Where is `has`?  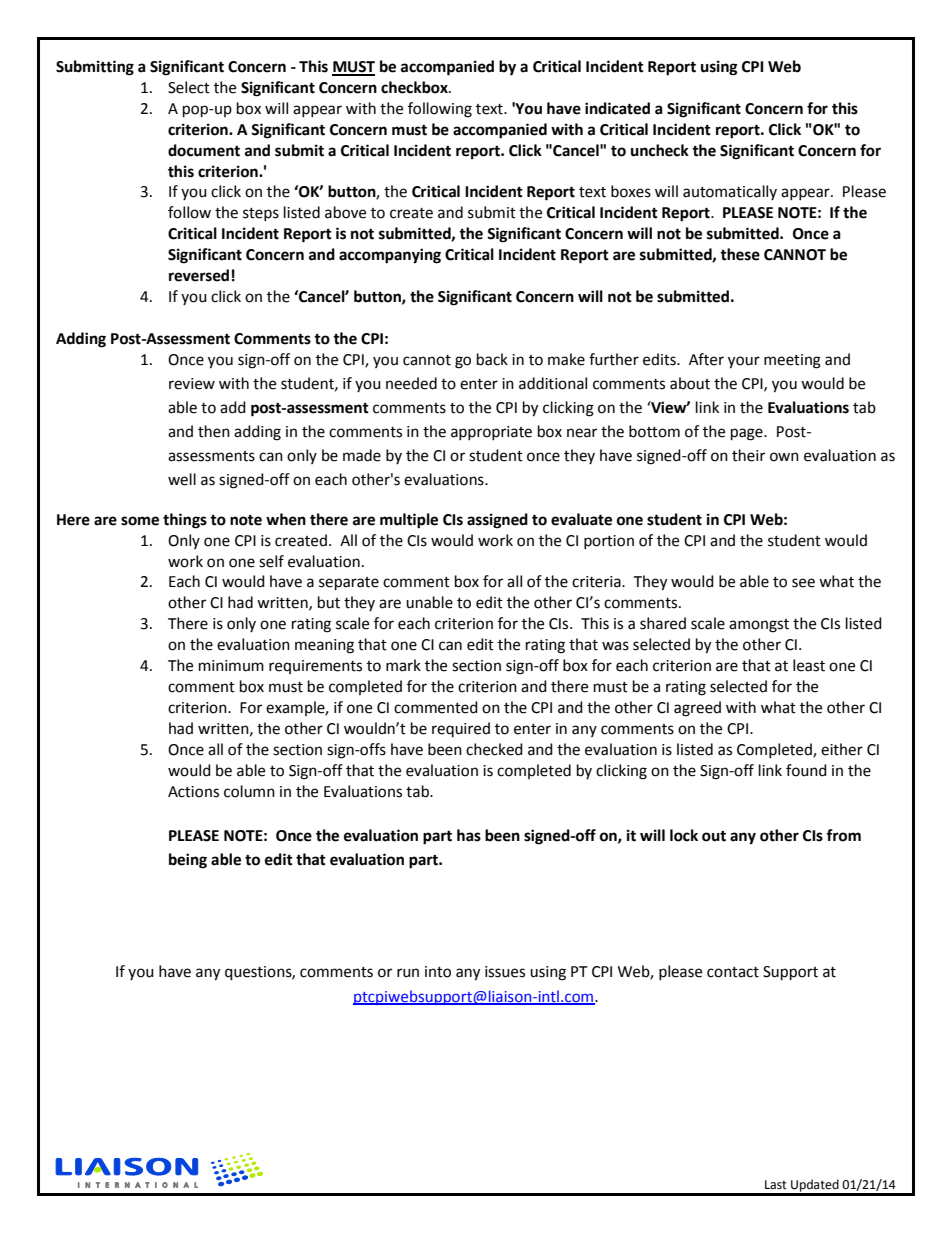
has is located at coordinates (469, 835).
